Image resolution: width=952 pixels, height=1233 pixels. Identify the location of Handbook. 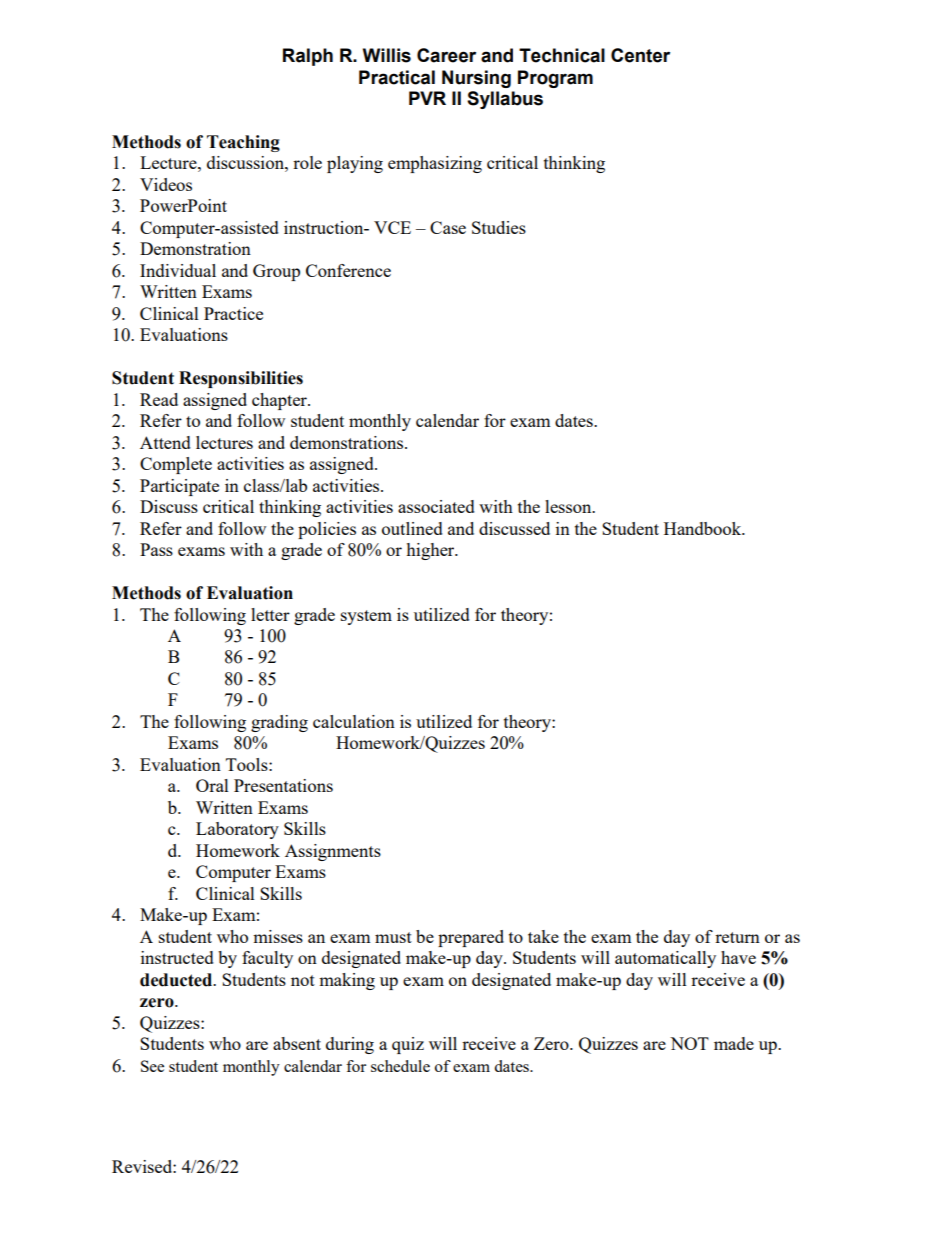
(704, 528).
